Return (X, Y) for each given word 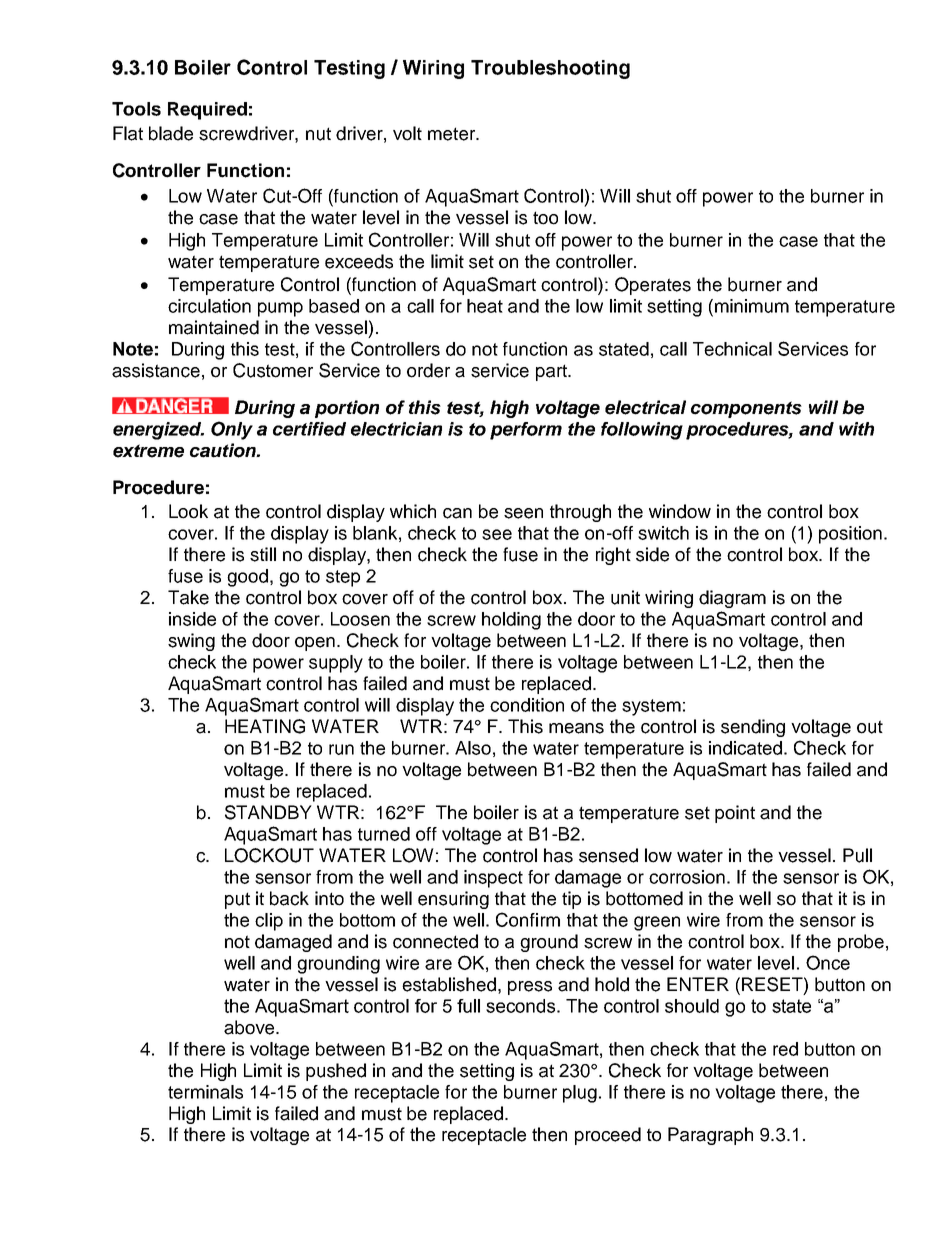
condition (527, 705)
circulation (209, 306)
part (552, 372)
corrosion (687, 877)
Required (207, 111)
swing (191, 642)
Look (188, 511)
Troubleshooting (550, 69)
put (237, 900)
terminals (205, 1092)
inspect (493, 879)
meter (453, 134)
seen (523, 513)
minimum (752, 306)
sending (753, 728)
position (850, 535)
